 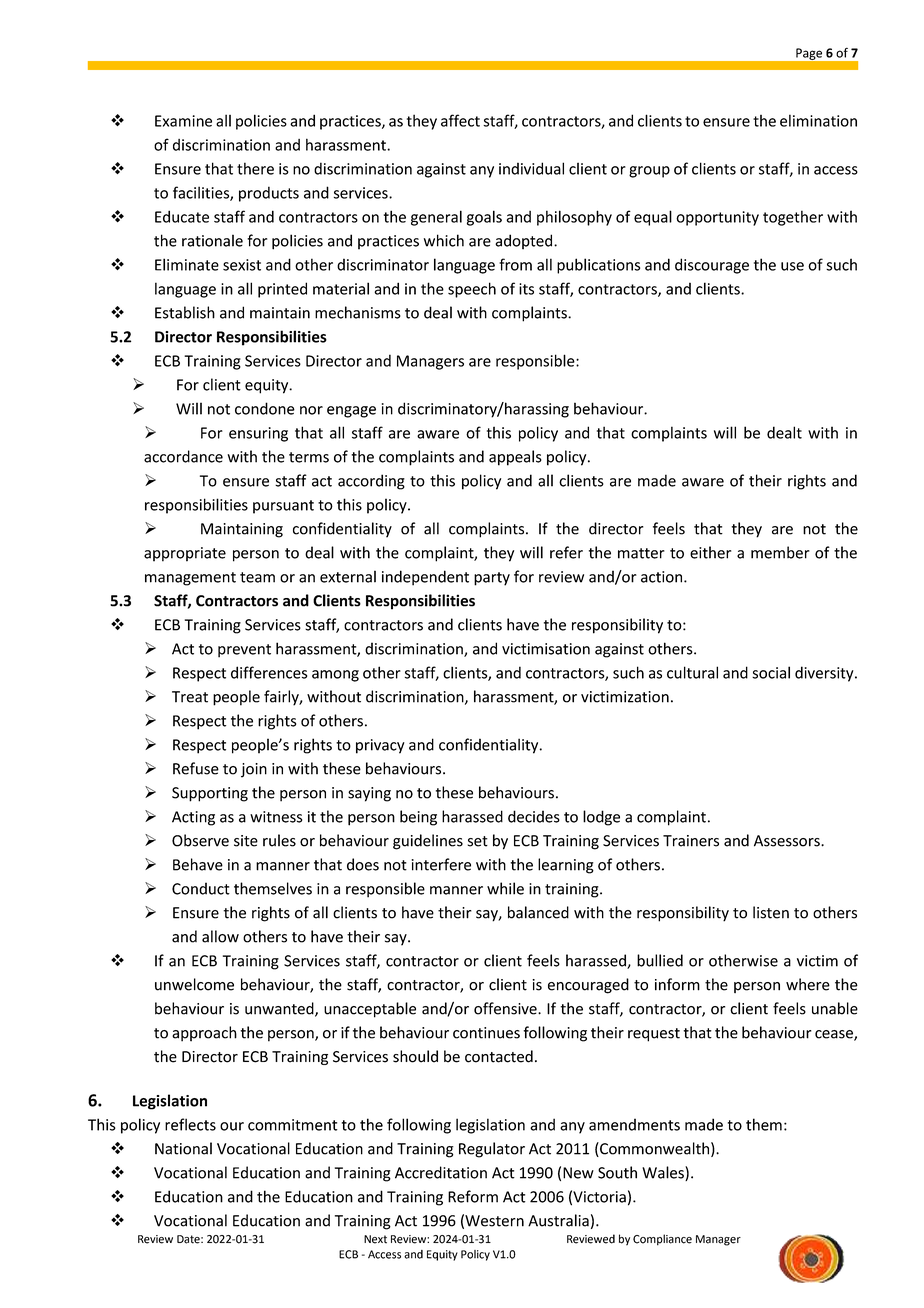 I want to click on differences, so click(x=269, y=672).
